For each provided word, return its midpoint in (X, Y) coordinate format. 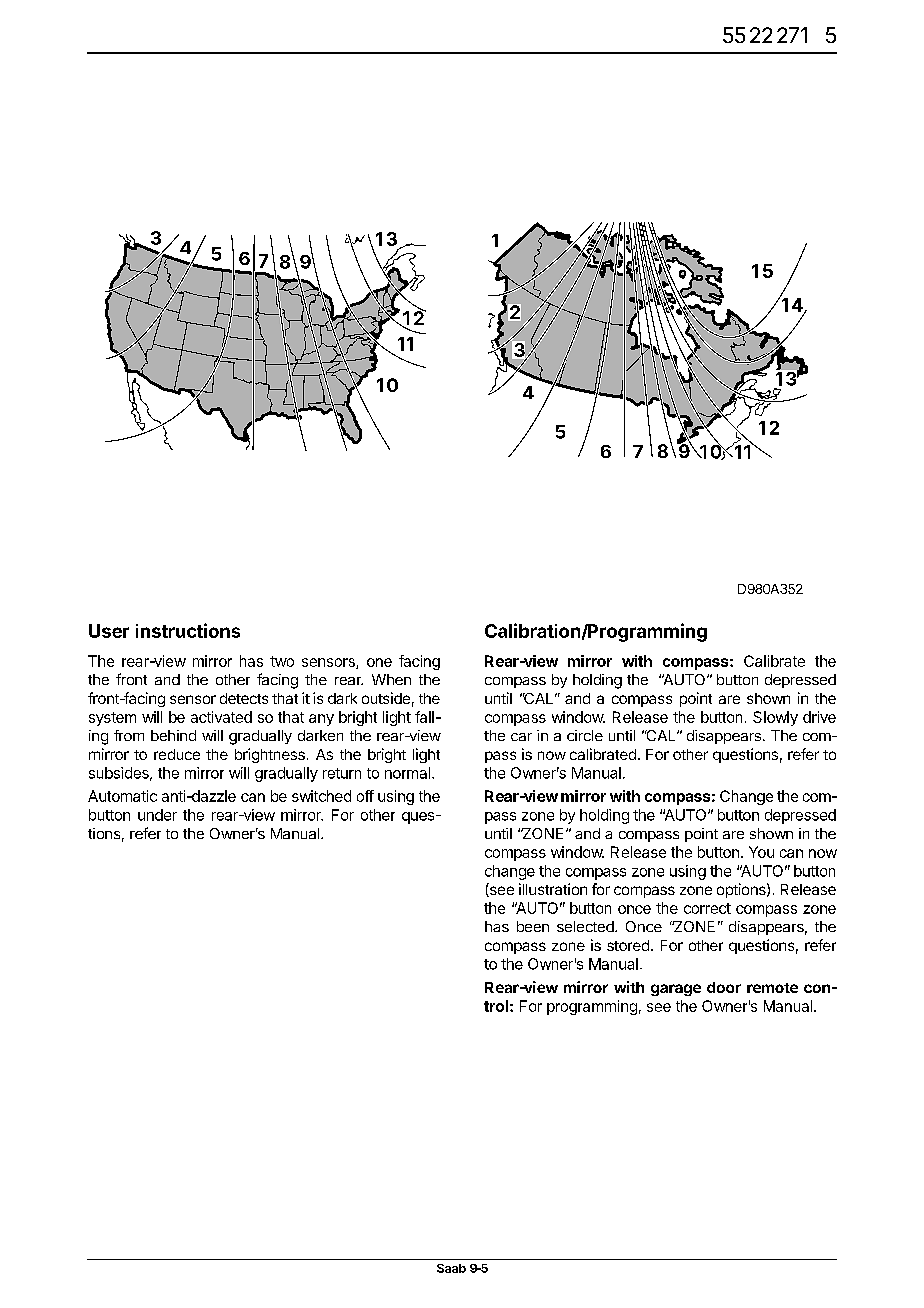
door (724, 987)
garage (676, 990)
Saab (451, 1268)
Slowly (775, 718)
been (533, 926)
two (282, 661)
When (391, 679)
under (157, 815)
